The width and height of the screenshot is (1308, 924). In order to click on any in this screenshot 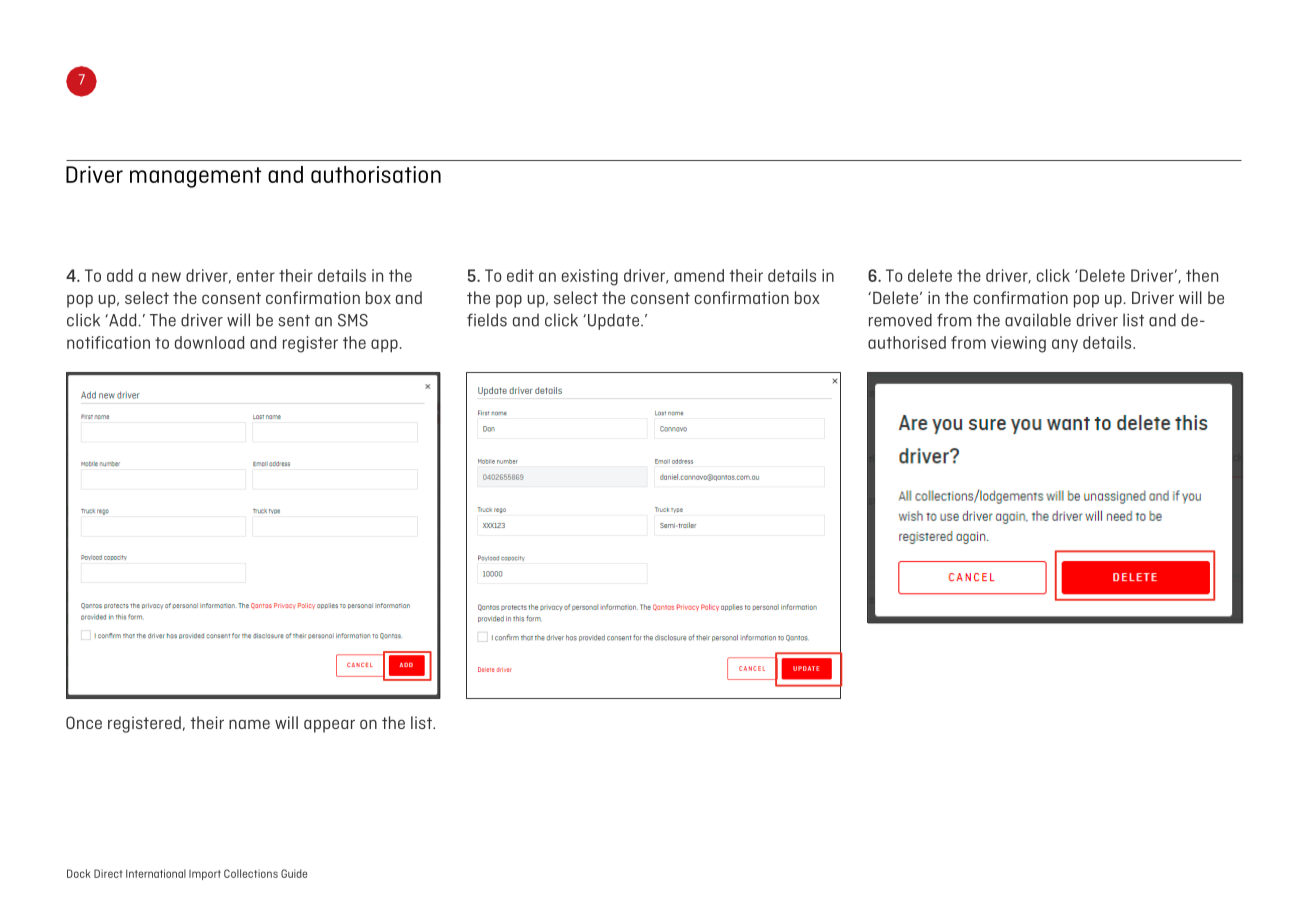, I will do `click(1065, 345)`.
